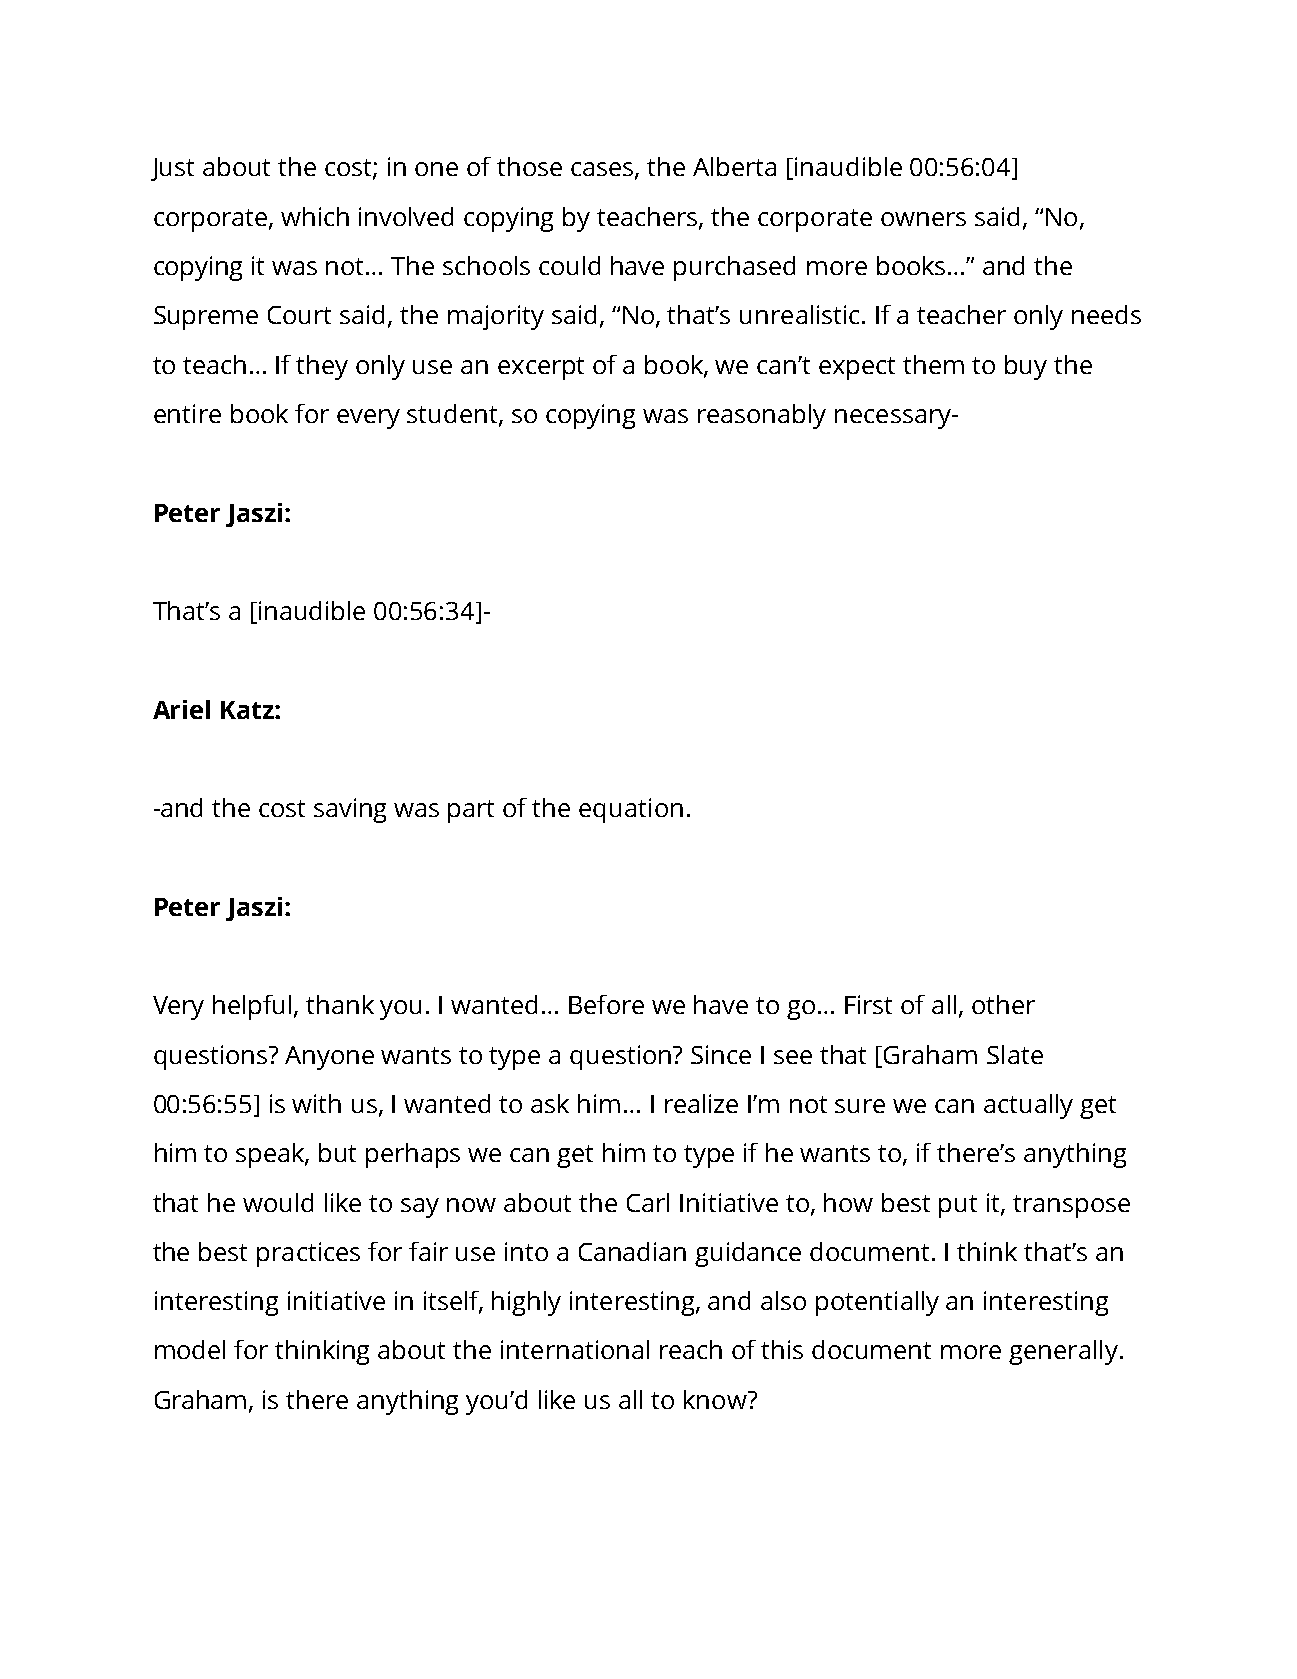 This image has height=1679, width=1297. What do you see at coordinates (762, 416) in the image?
I see `reasonably` at bounding box center [762, 416].
